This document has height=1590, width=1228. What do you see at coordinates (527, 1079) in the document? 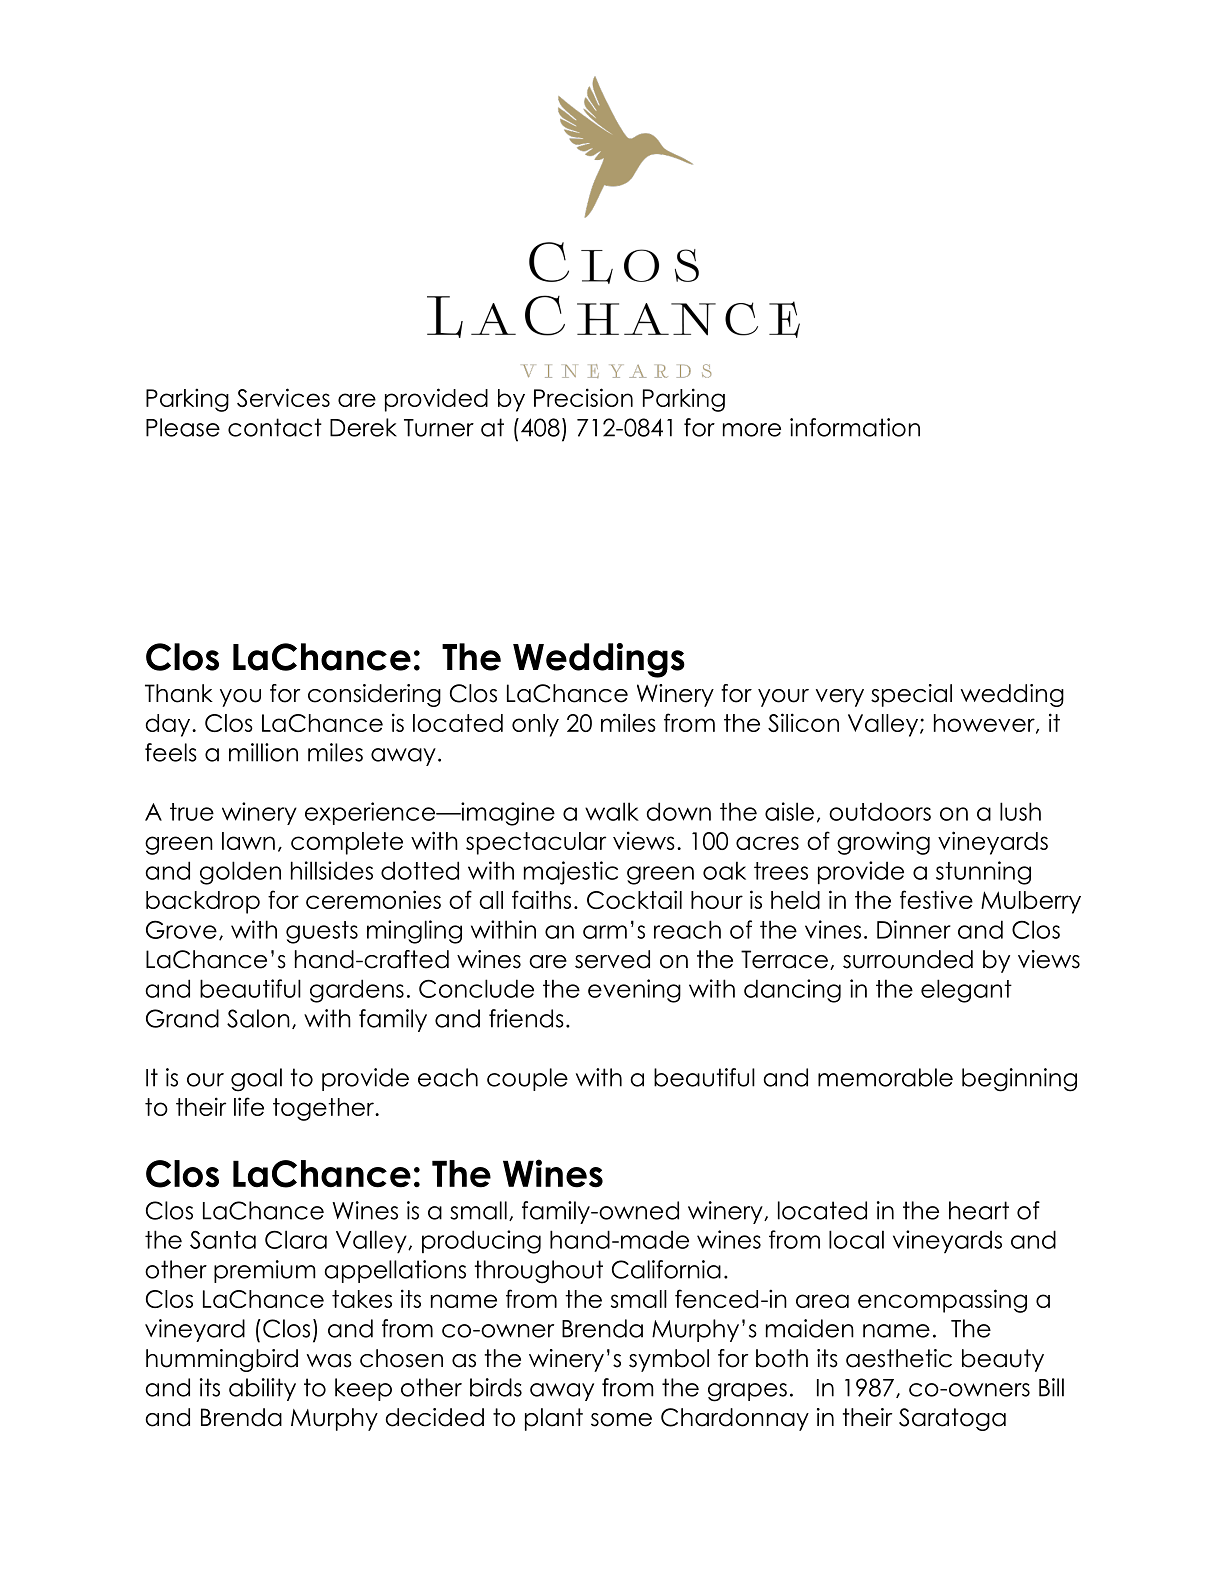
I see `couple` at bounding box center [527, 1079].
